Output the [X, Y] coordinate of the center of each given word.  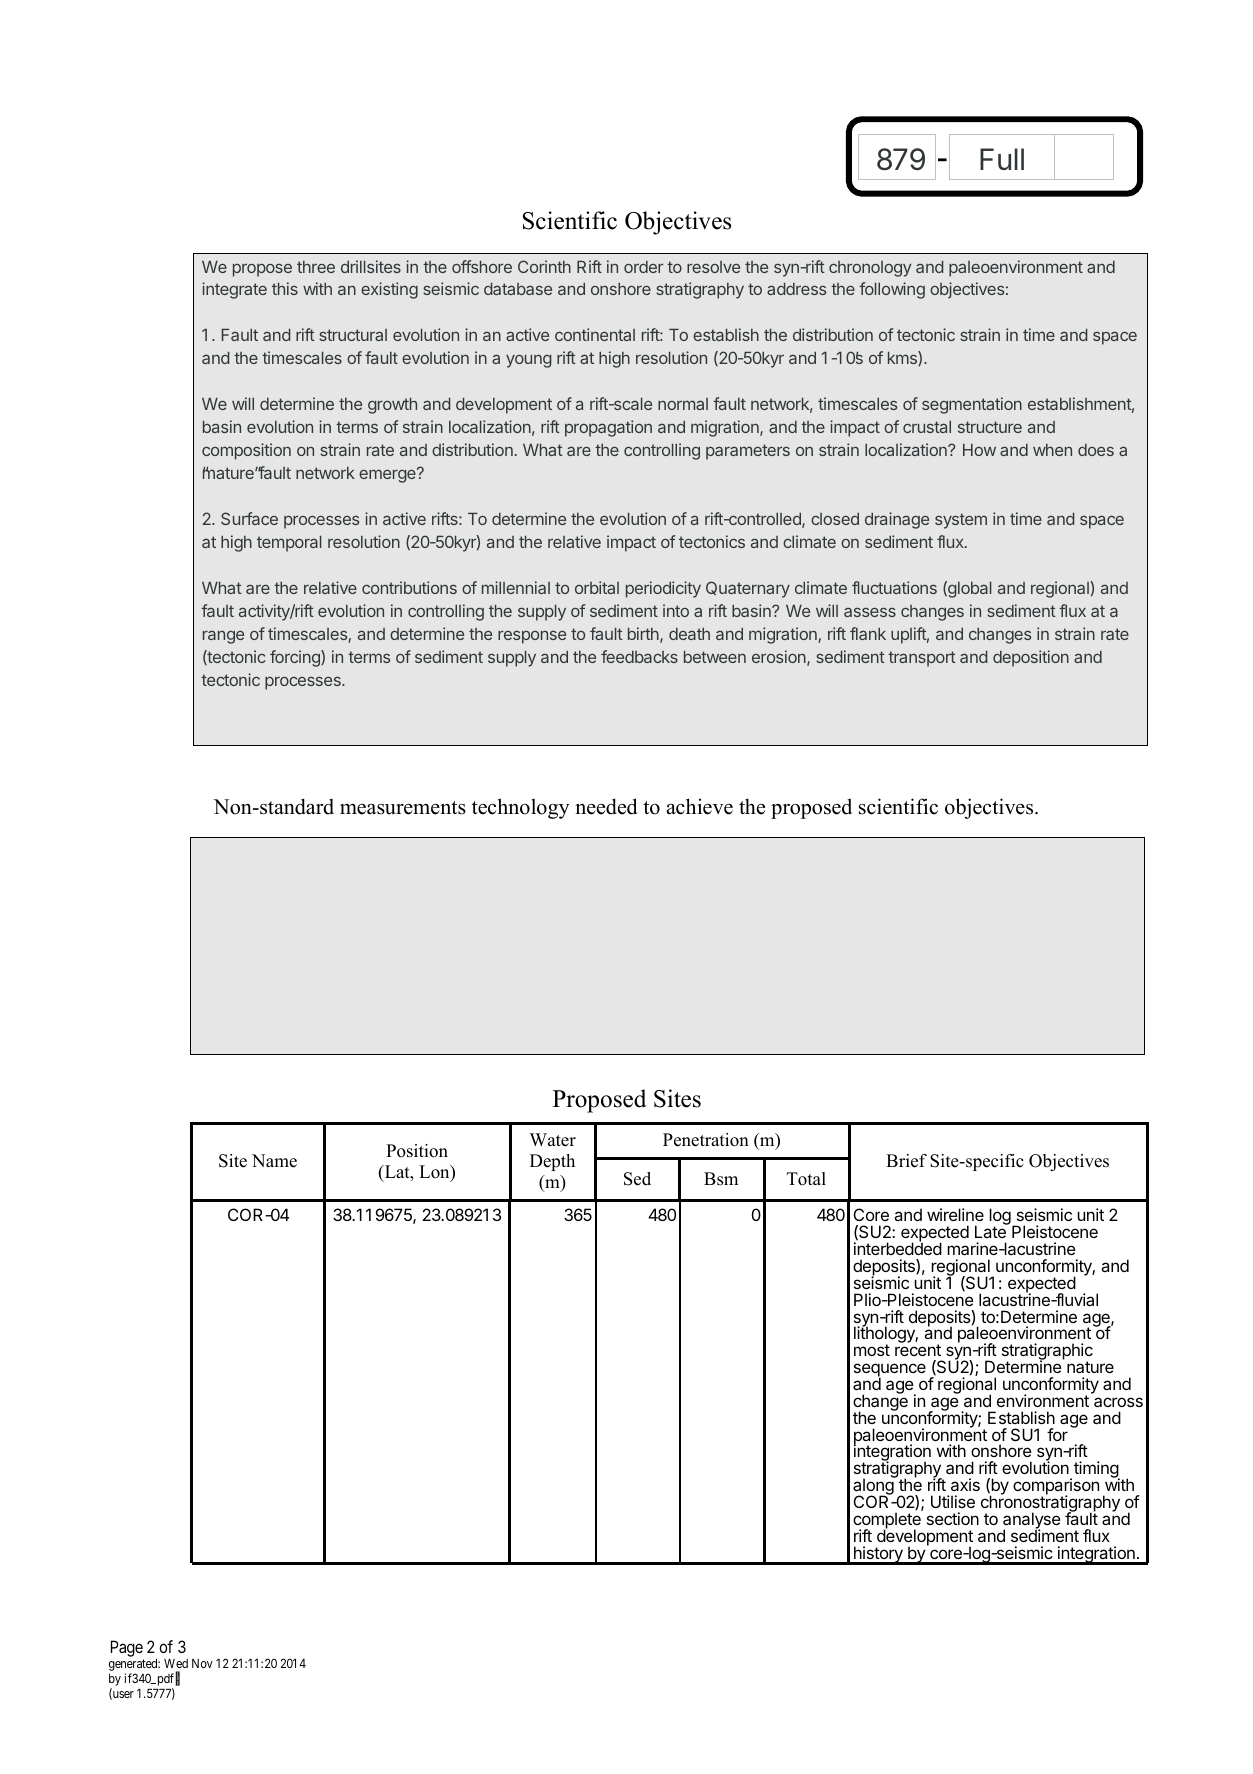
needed [606, 806]
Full [1002, 159]
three [316, 267]
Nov [202, 1663]
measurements [403, 808]
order [643, 267]
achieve [700, 806]
